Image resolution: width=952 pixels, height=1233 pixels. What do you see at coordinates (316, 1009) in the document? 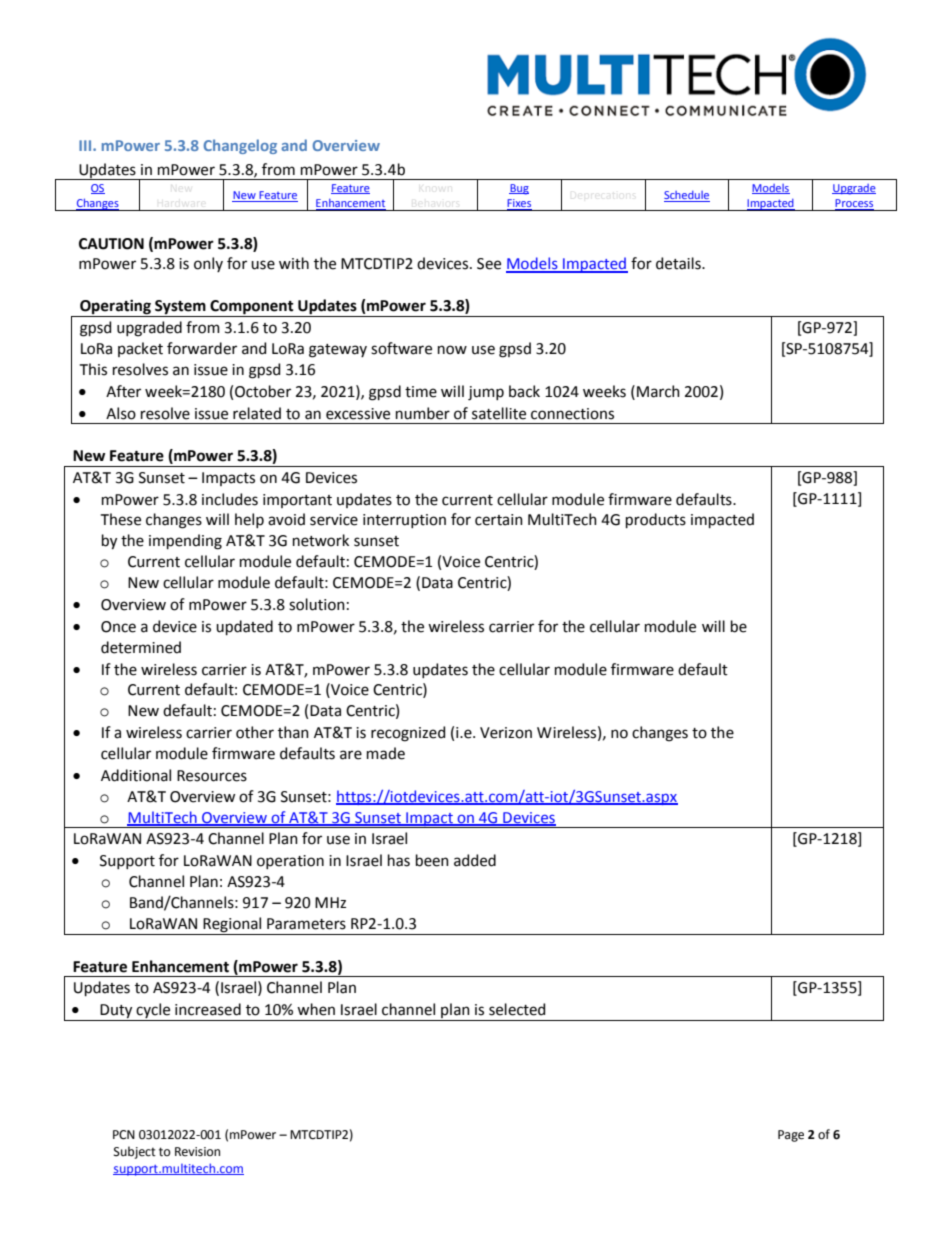
I see `when` at bounding box center [316, 1009].
